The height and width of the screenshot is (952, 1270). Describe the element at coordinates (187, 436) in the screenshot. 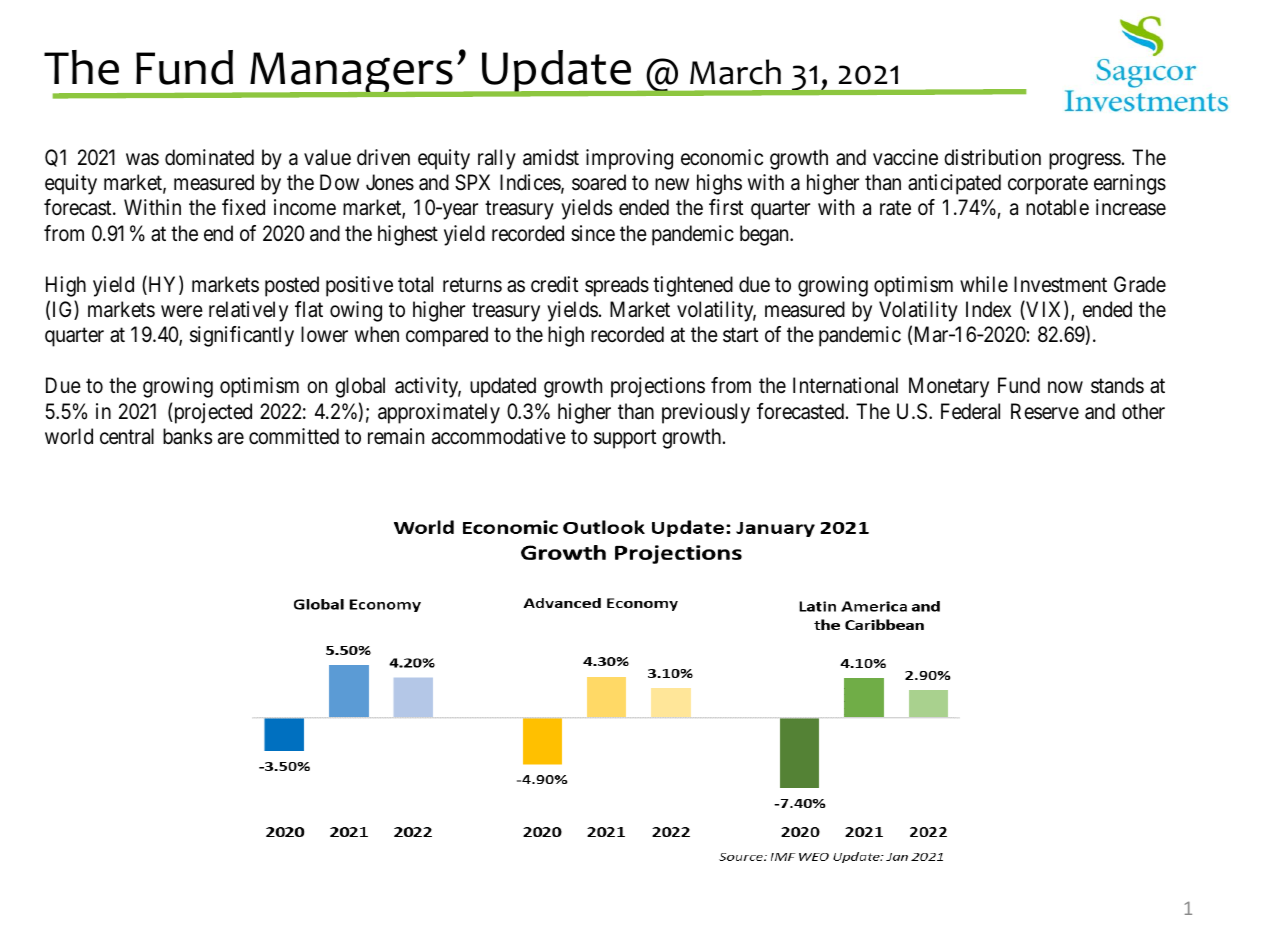

I see `banks` at that location.
